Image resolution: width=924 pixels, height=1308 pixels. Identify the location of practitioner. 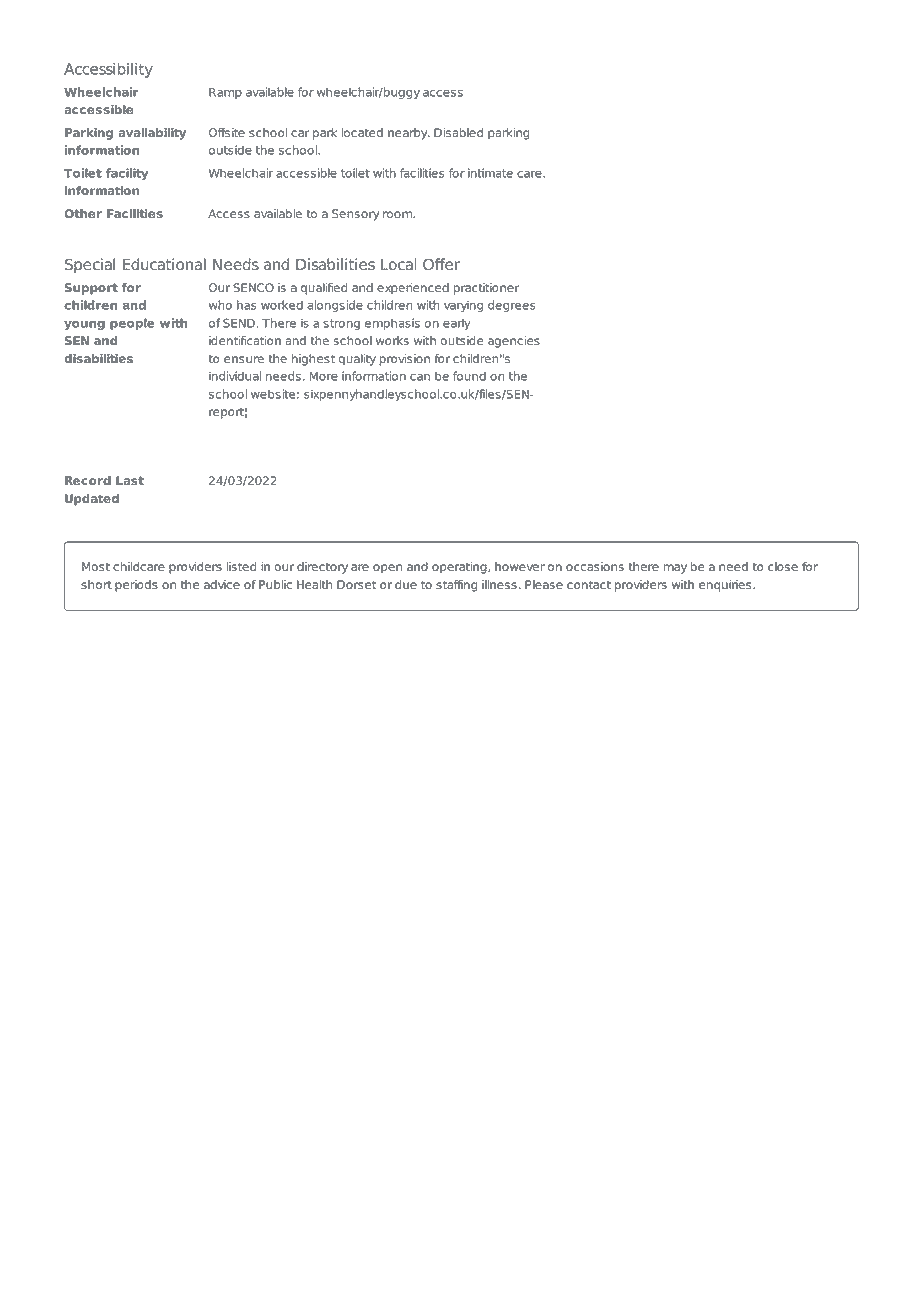
(486, 289).
